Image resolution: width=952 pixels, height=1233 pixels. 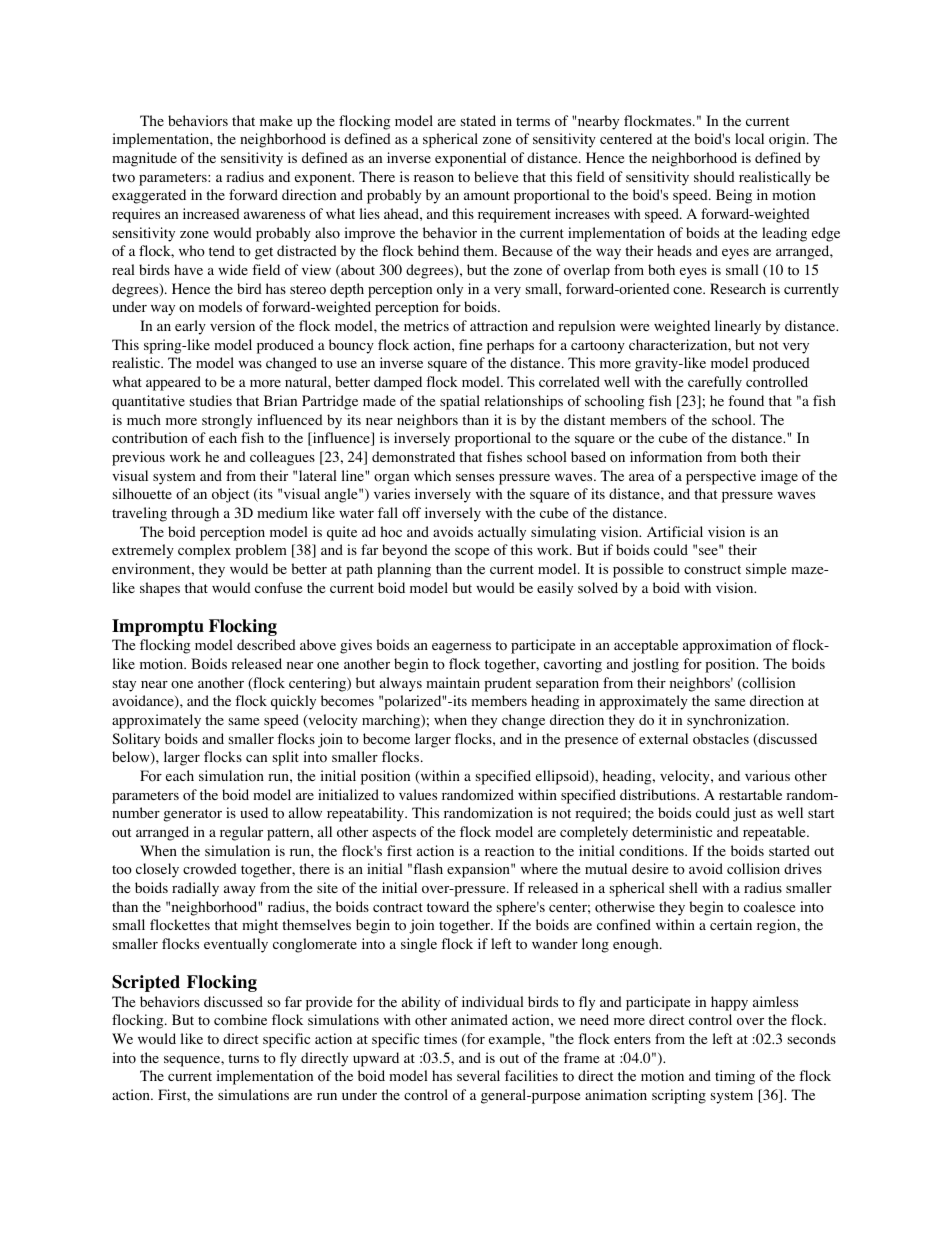 I want to click on values, so click(x=418, y=794).
